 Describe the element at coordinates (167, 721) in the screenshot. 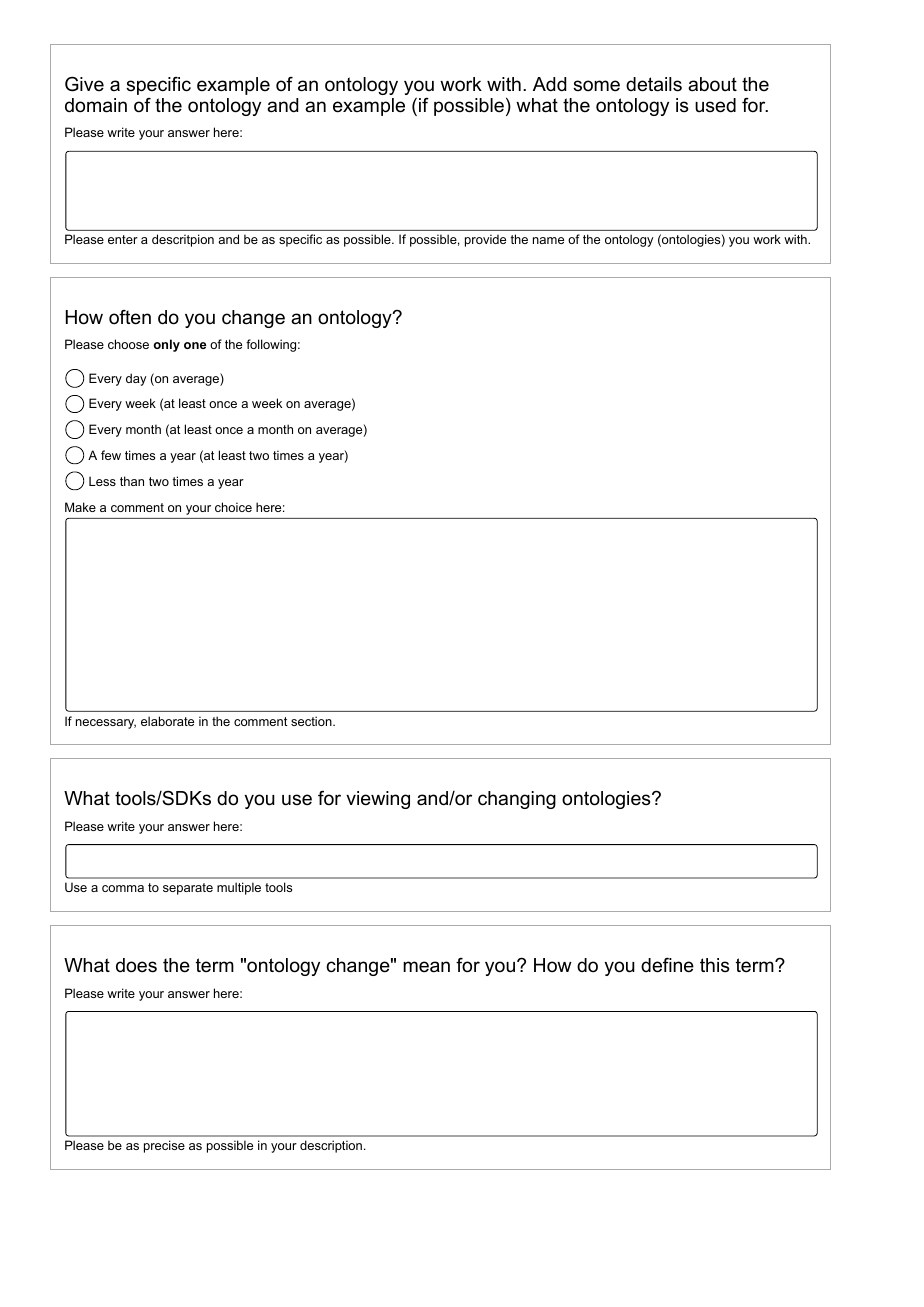

I see `elaborate` at that location.
